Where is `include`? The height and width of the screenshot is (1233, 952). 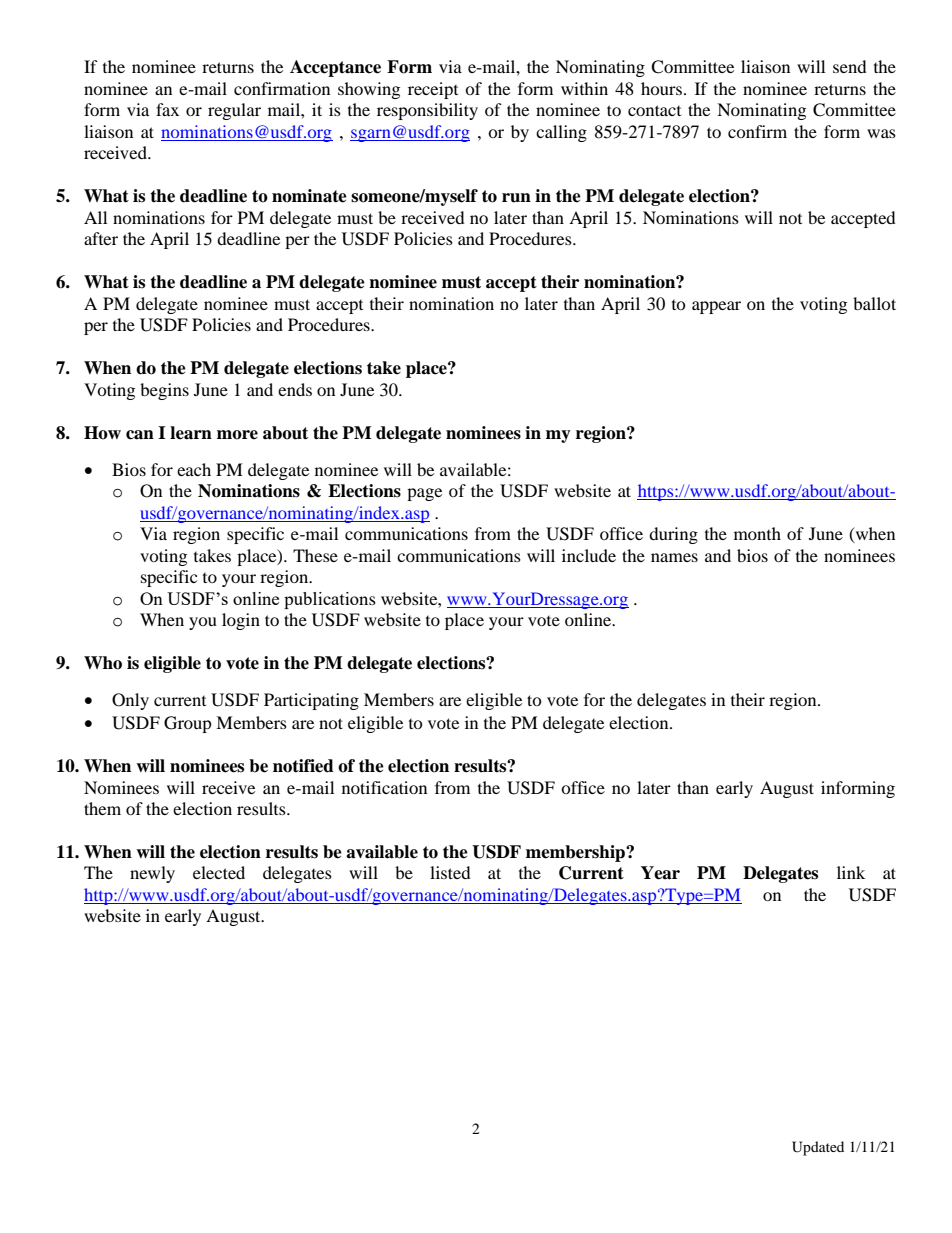
include is located at coordinates (589, 555).
